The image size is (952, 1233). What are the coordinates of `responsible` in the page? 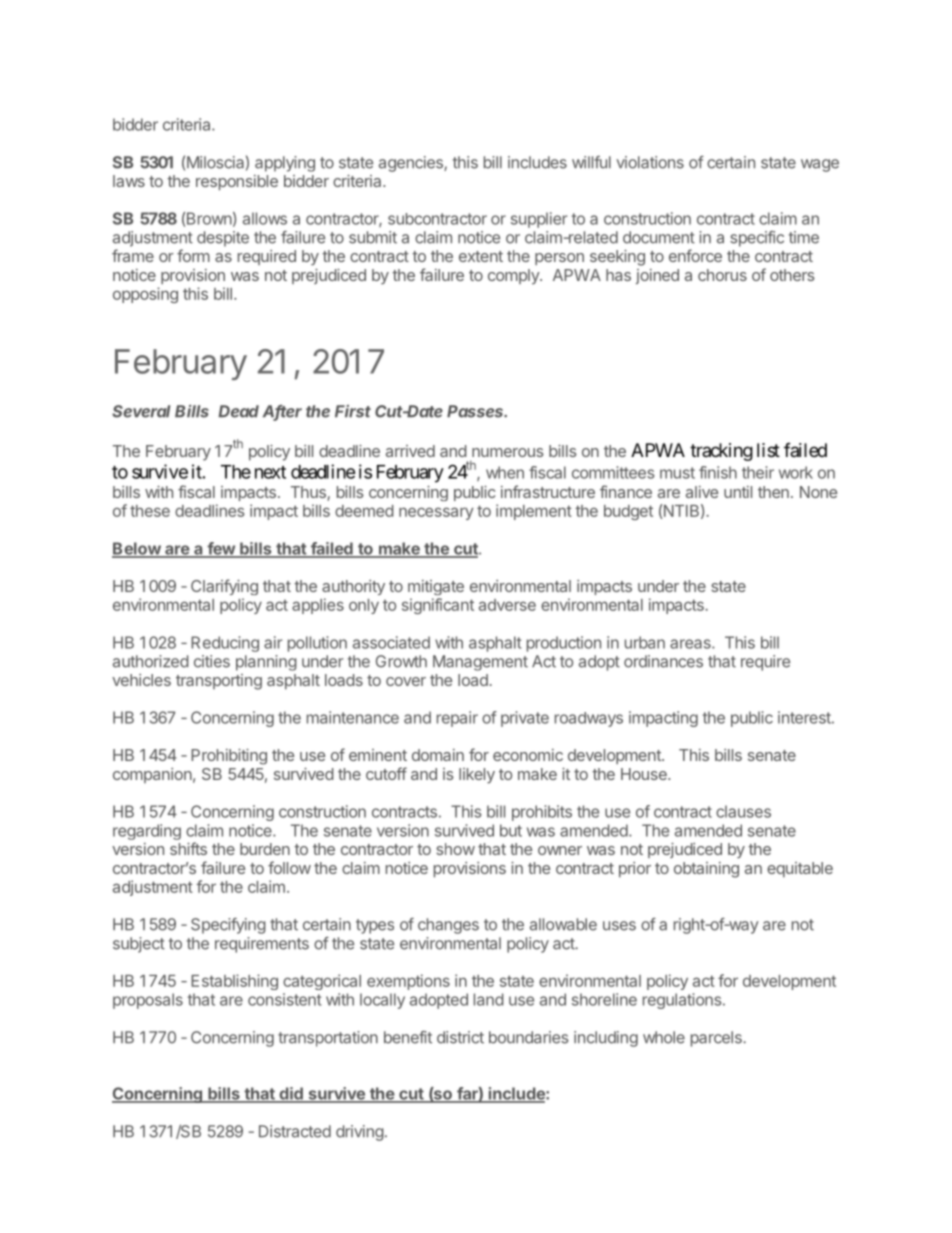 It's located at (237, 182).
